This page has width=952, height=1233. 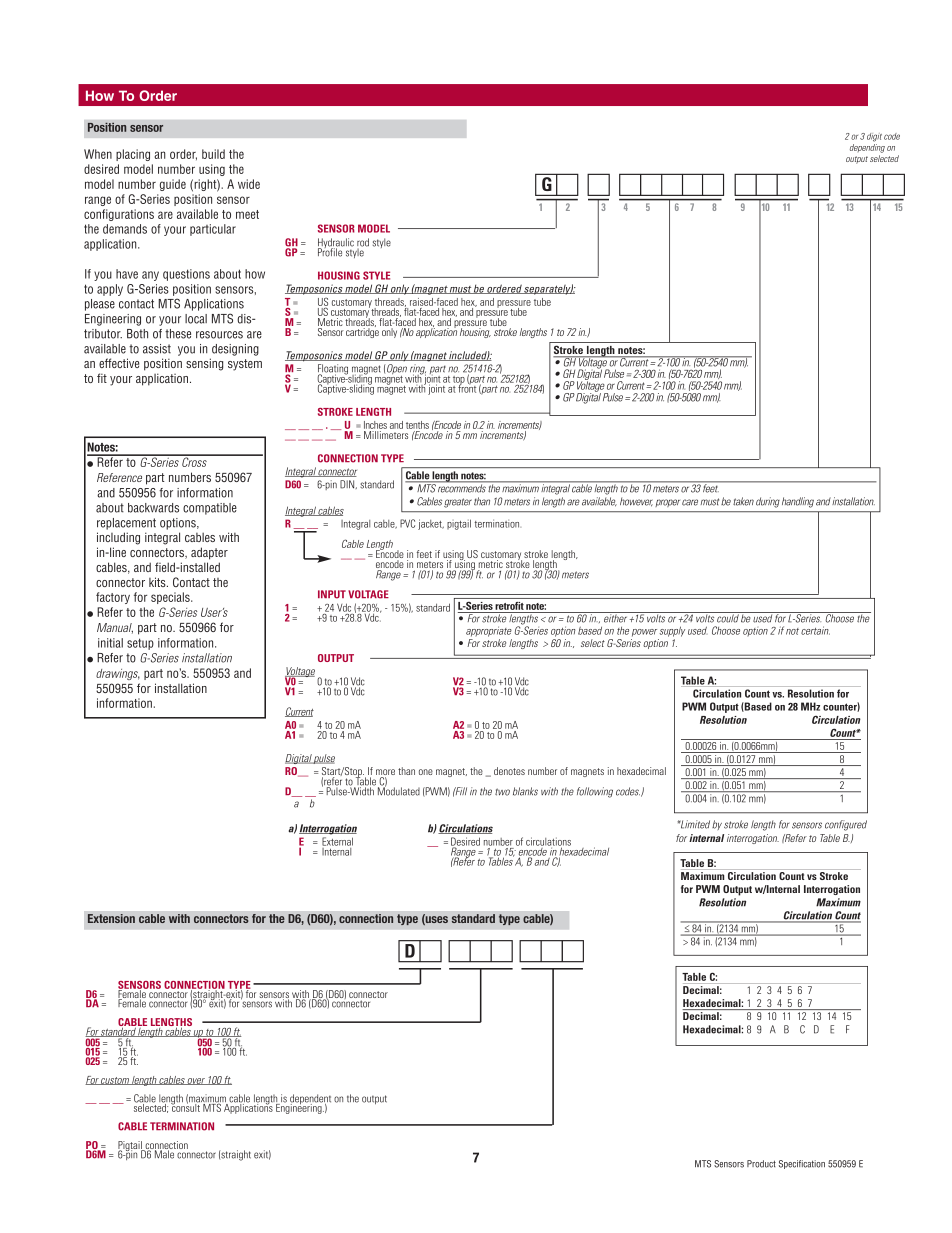 What do you see at coordinates (431, 524) in the page?
I see `jacket` at bounding box center [431, 524].
